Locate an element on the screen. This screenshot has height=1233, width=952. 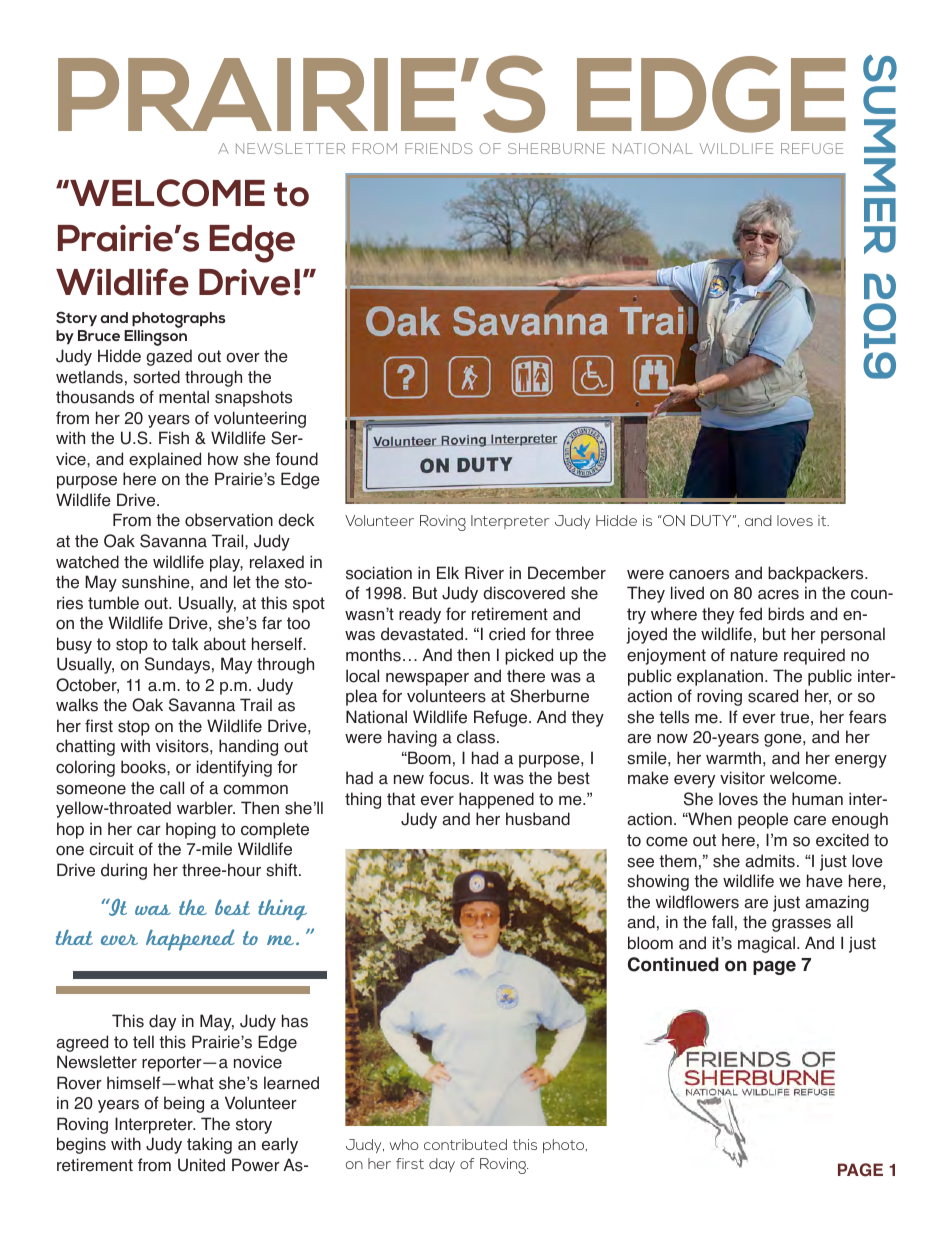
human is located at coordinates (817, 799).
